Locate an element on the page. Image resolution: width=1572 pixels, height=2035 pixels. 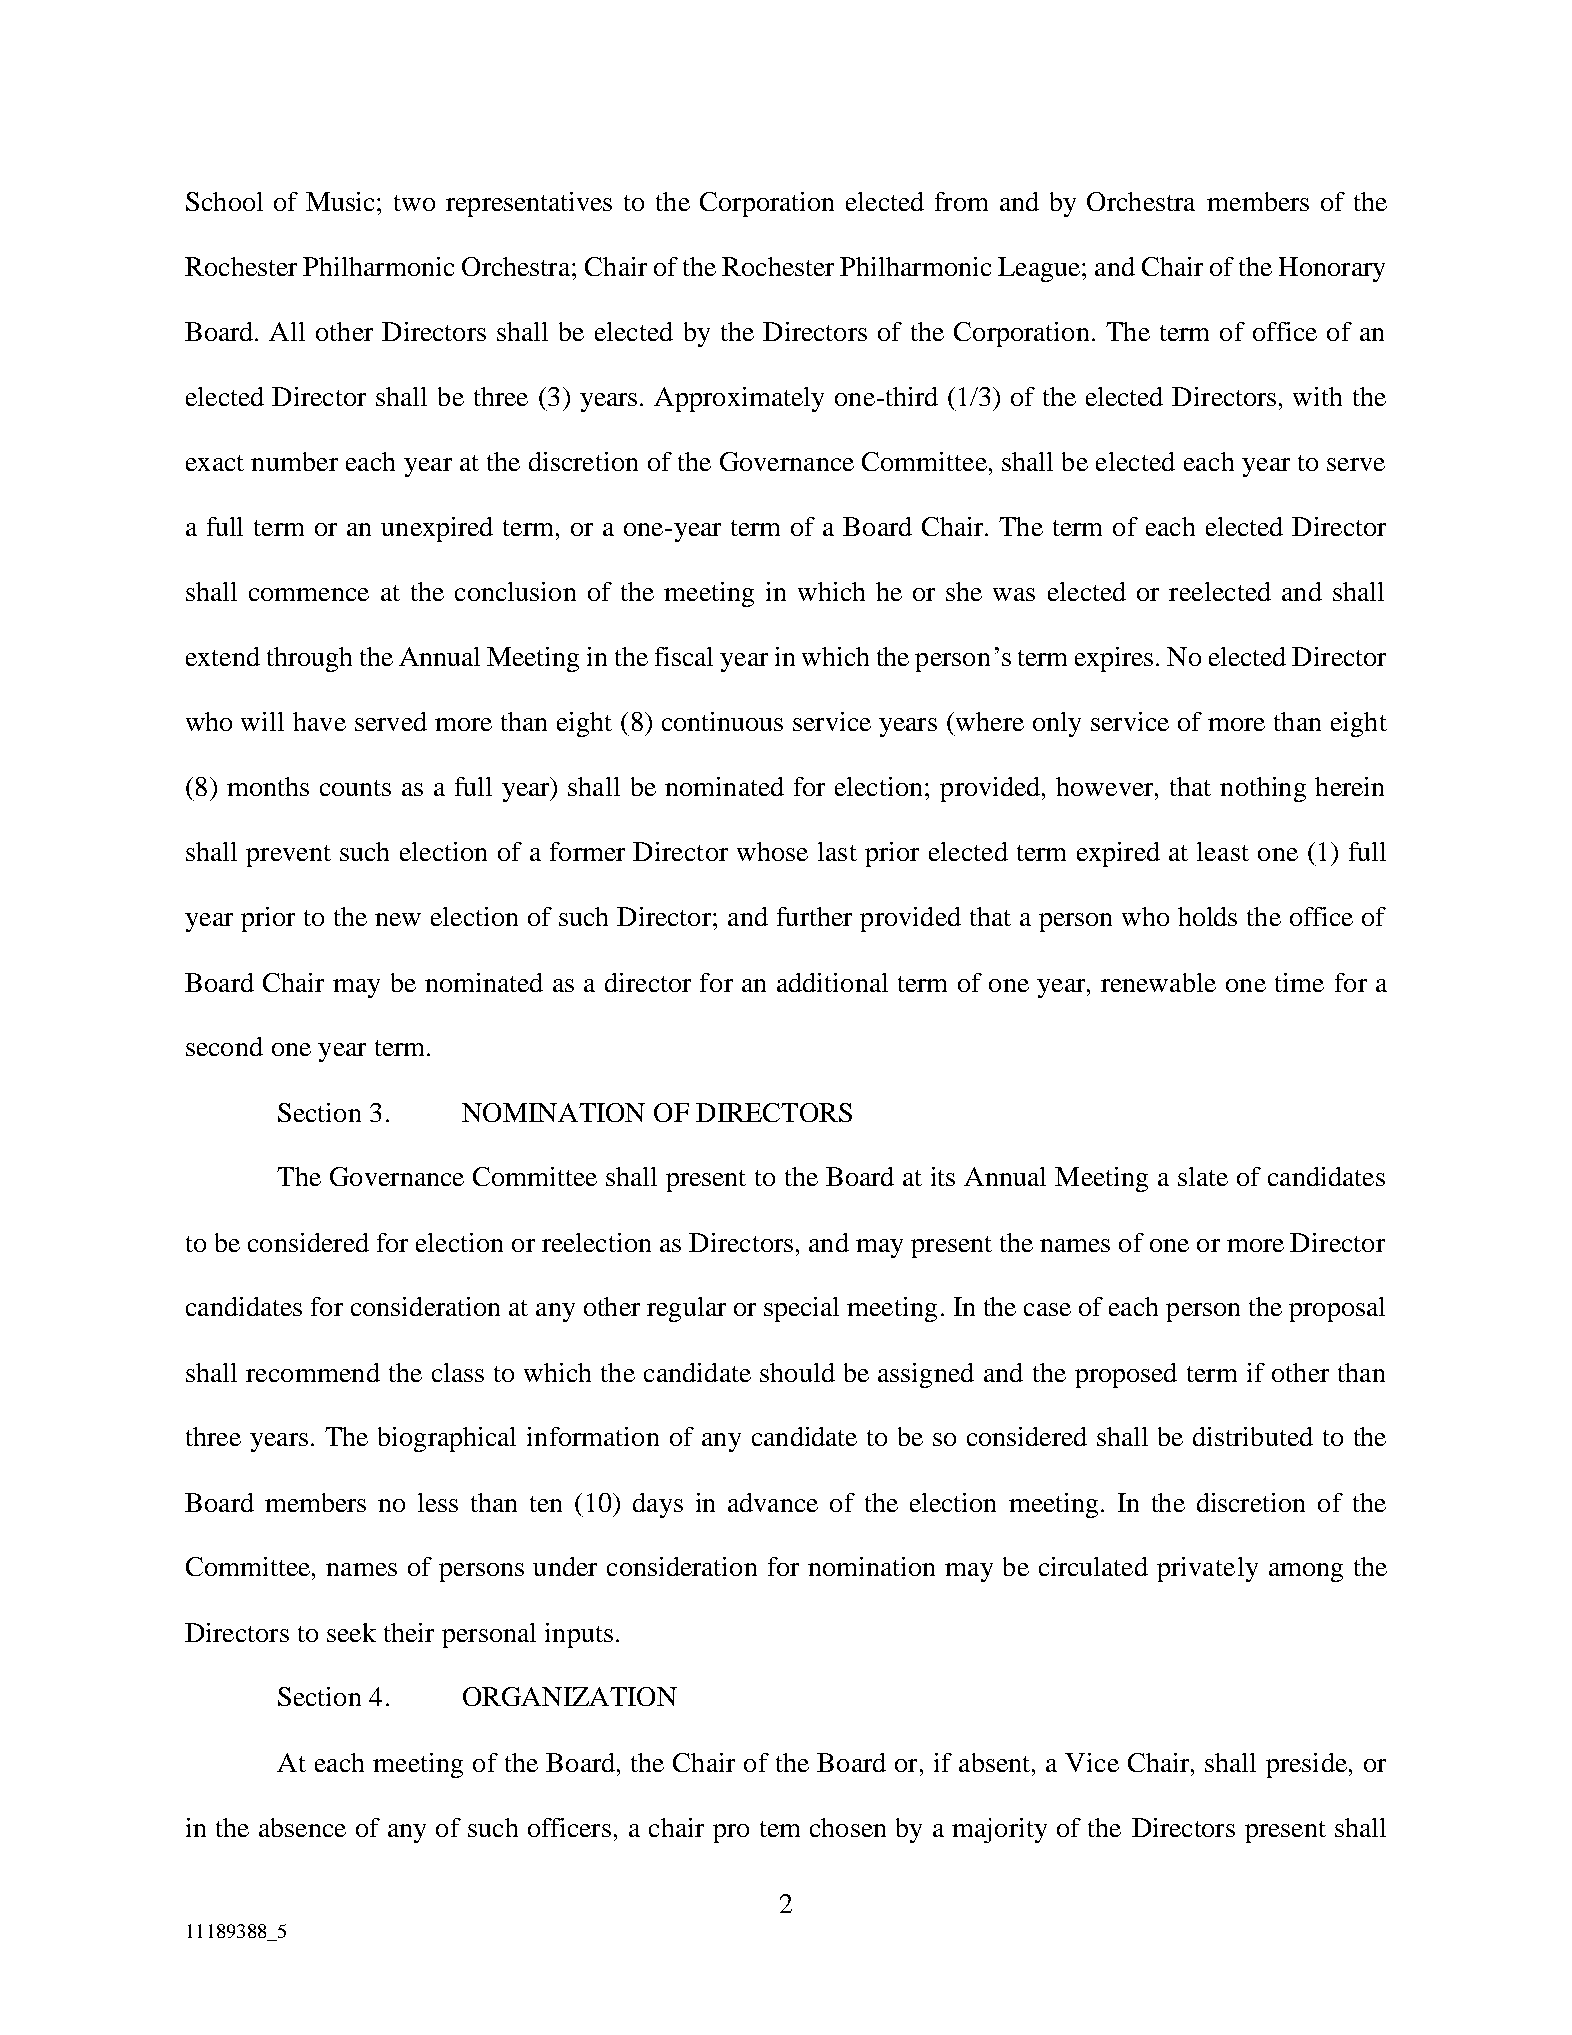
absence is located at coordinates (302, 1827).
